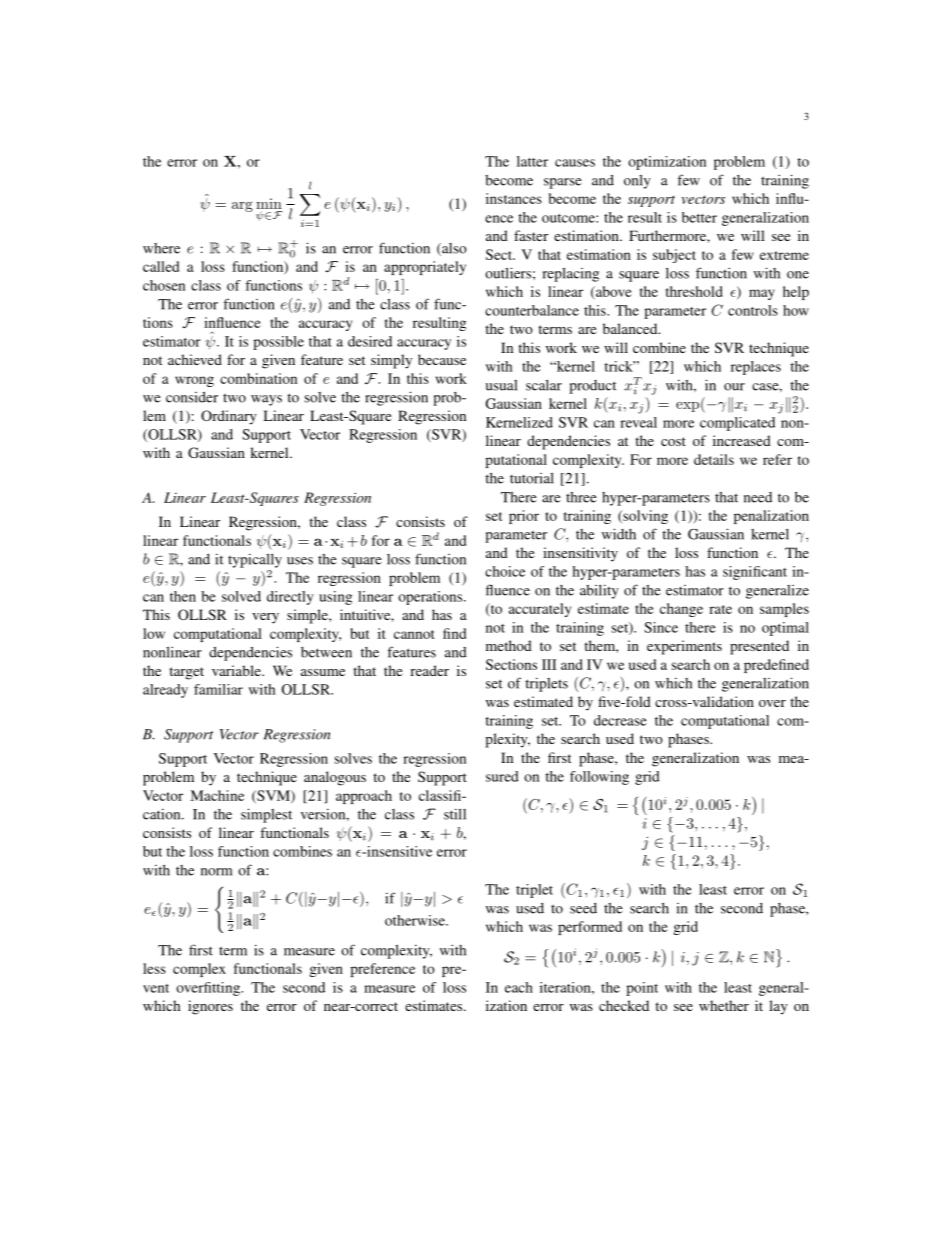 The image size is (952, 1233). What do you see at coordinates (429, 670) in the document?
I see `reader` at bounding box center [429, 670].
